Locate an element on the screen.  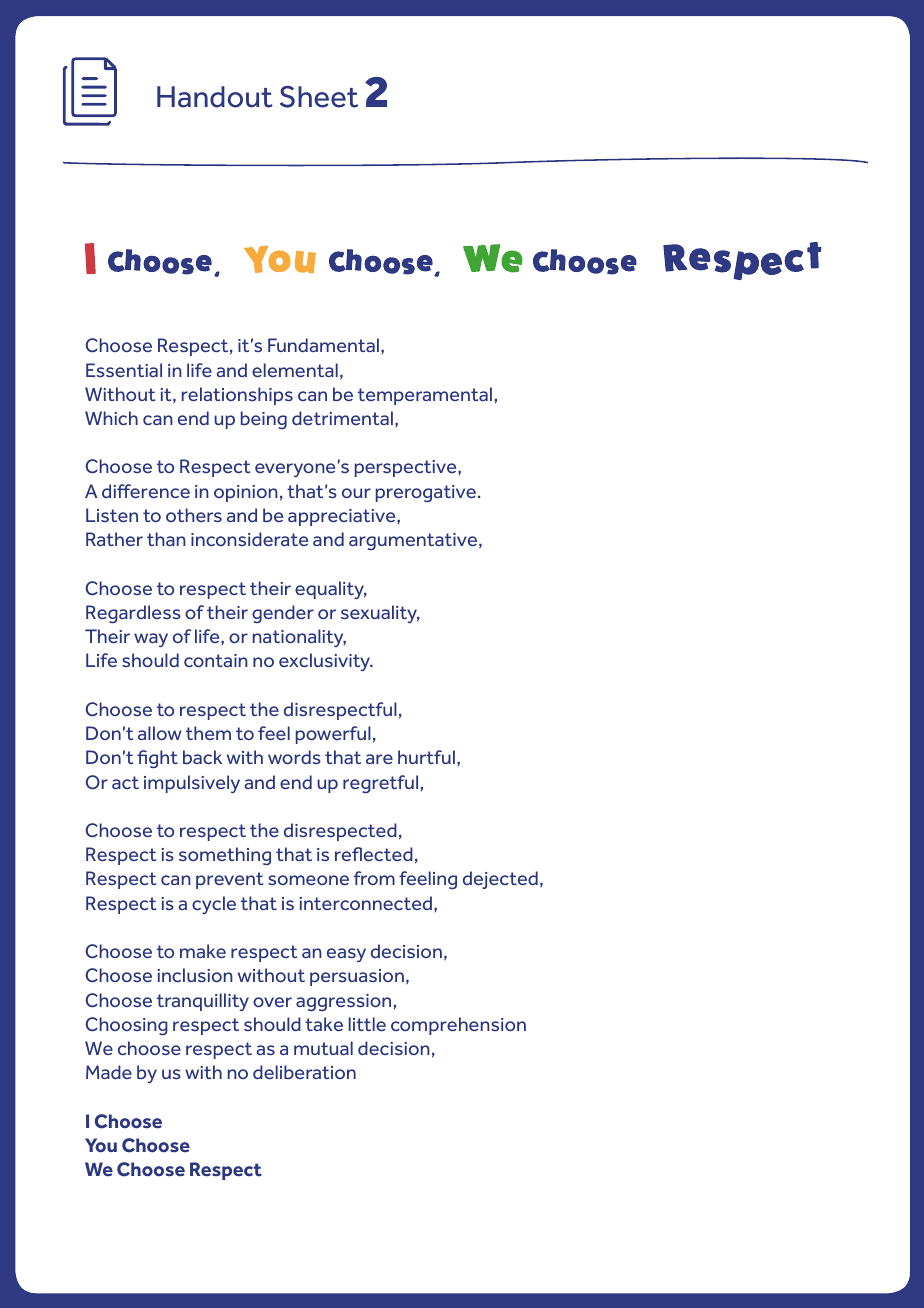
Handout is located at coordinates (215, 97).
